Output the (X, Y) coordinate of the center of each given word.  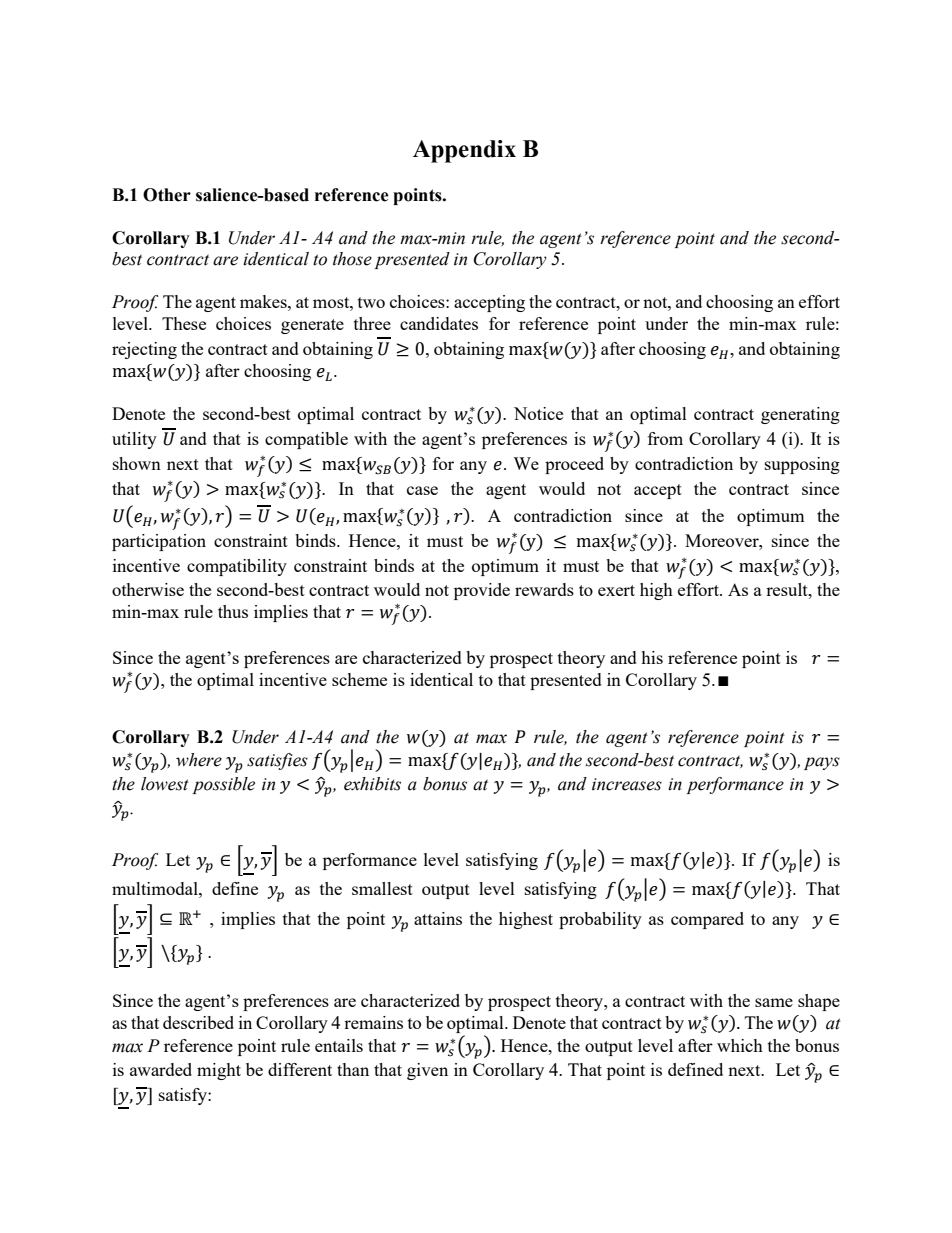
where (199, 760)
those (352, 259)
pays (822, 763)
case (422, 490)
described (198, 1022)
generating (800, 415)
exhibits (372, 784)
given (427, 1071)
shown (137, 463)
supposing (802, 465)
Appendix (464, 151)
